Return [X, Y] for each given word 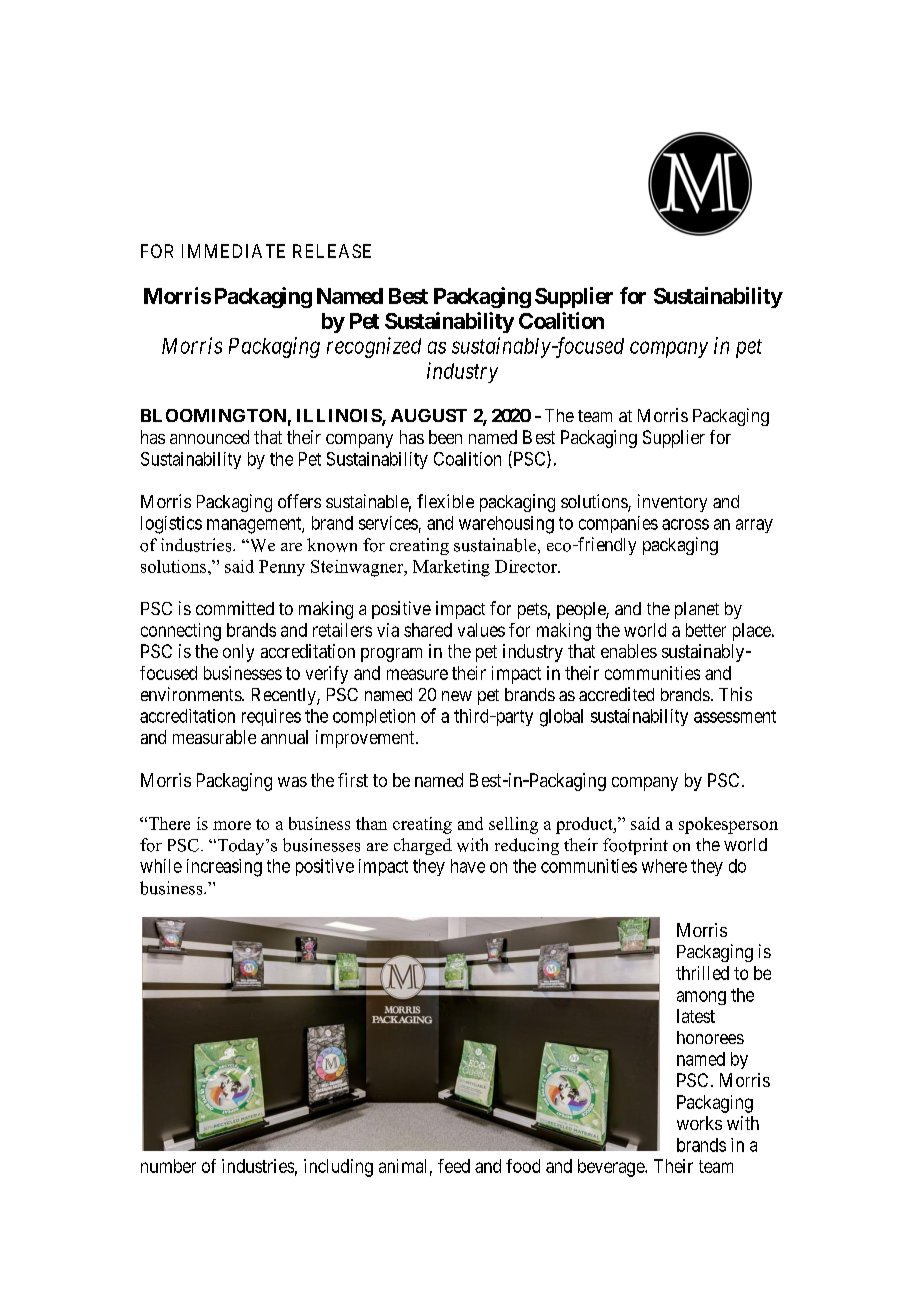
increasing [224, 868]
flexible [445, 501]
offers [299, 501]
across [685, 524]
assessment [735, 716]
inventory [672, 503]
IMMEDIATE [233, 251]
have [468, 866]
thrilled [702, 973]
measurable [214, 737]
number [168, 1166]
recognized [374, 347]
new [457, 696]
